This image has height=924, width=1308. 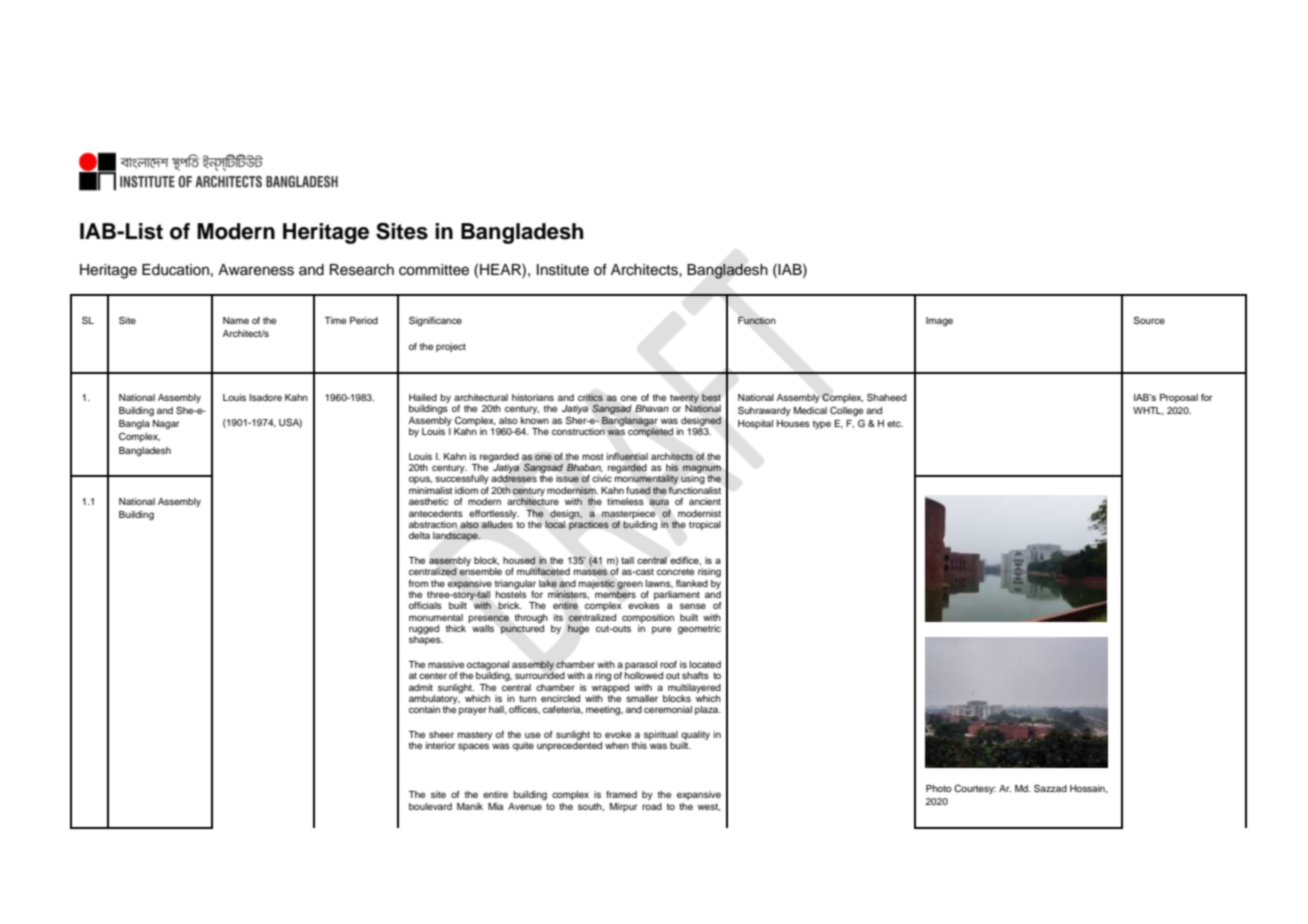 I want to click on geometric, so click(x=699, y=629).
